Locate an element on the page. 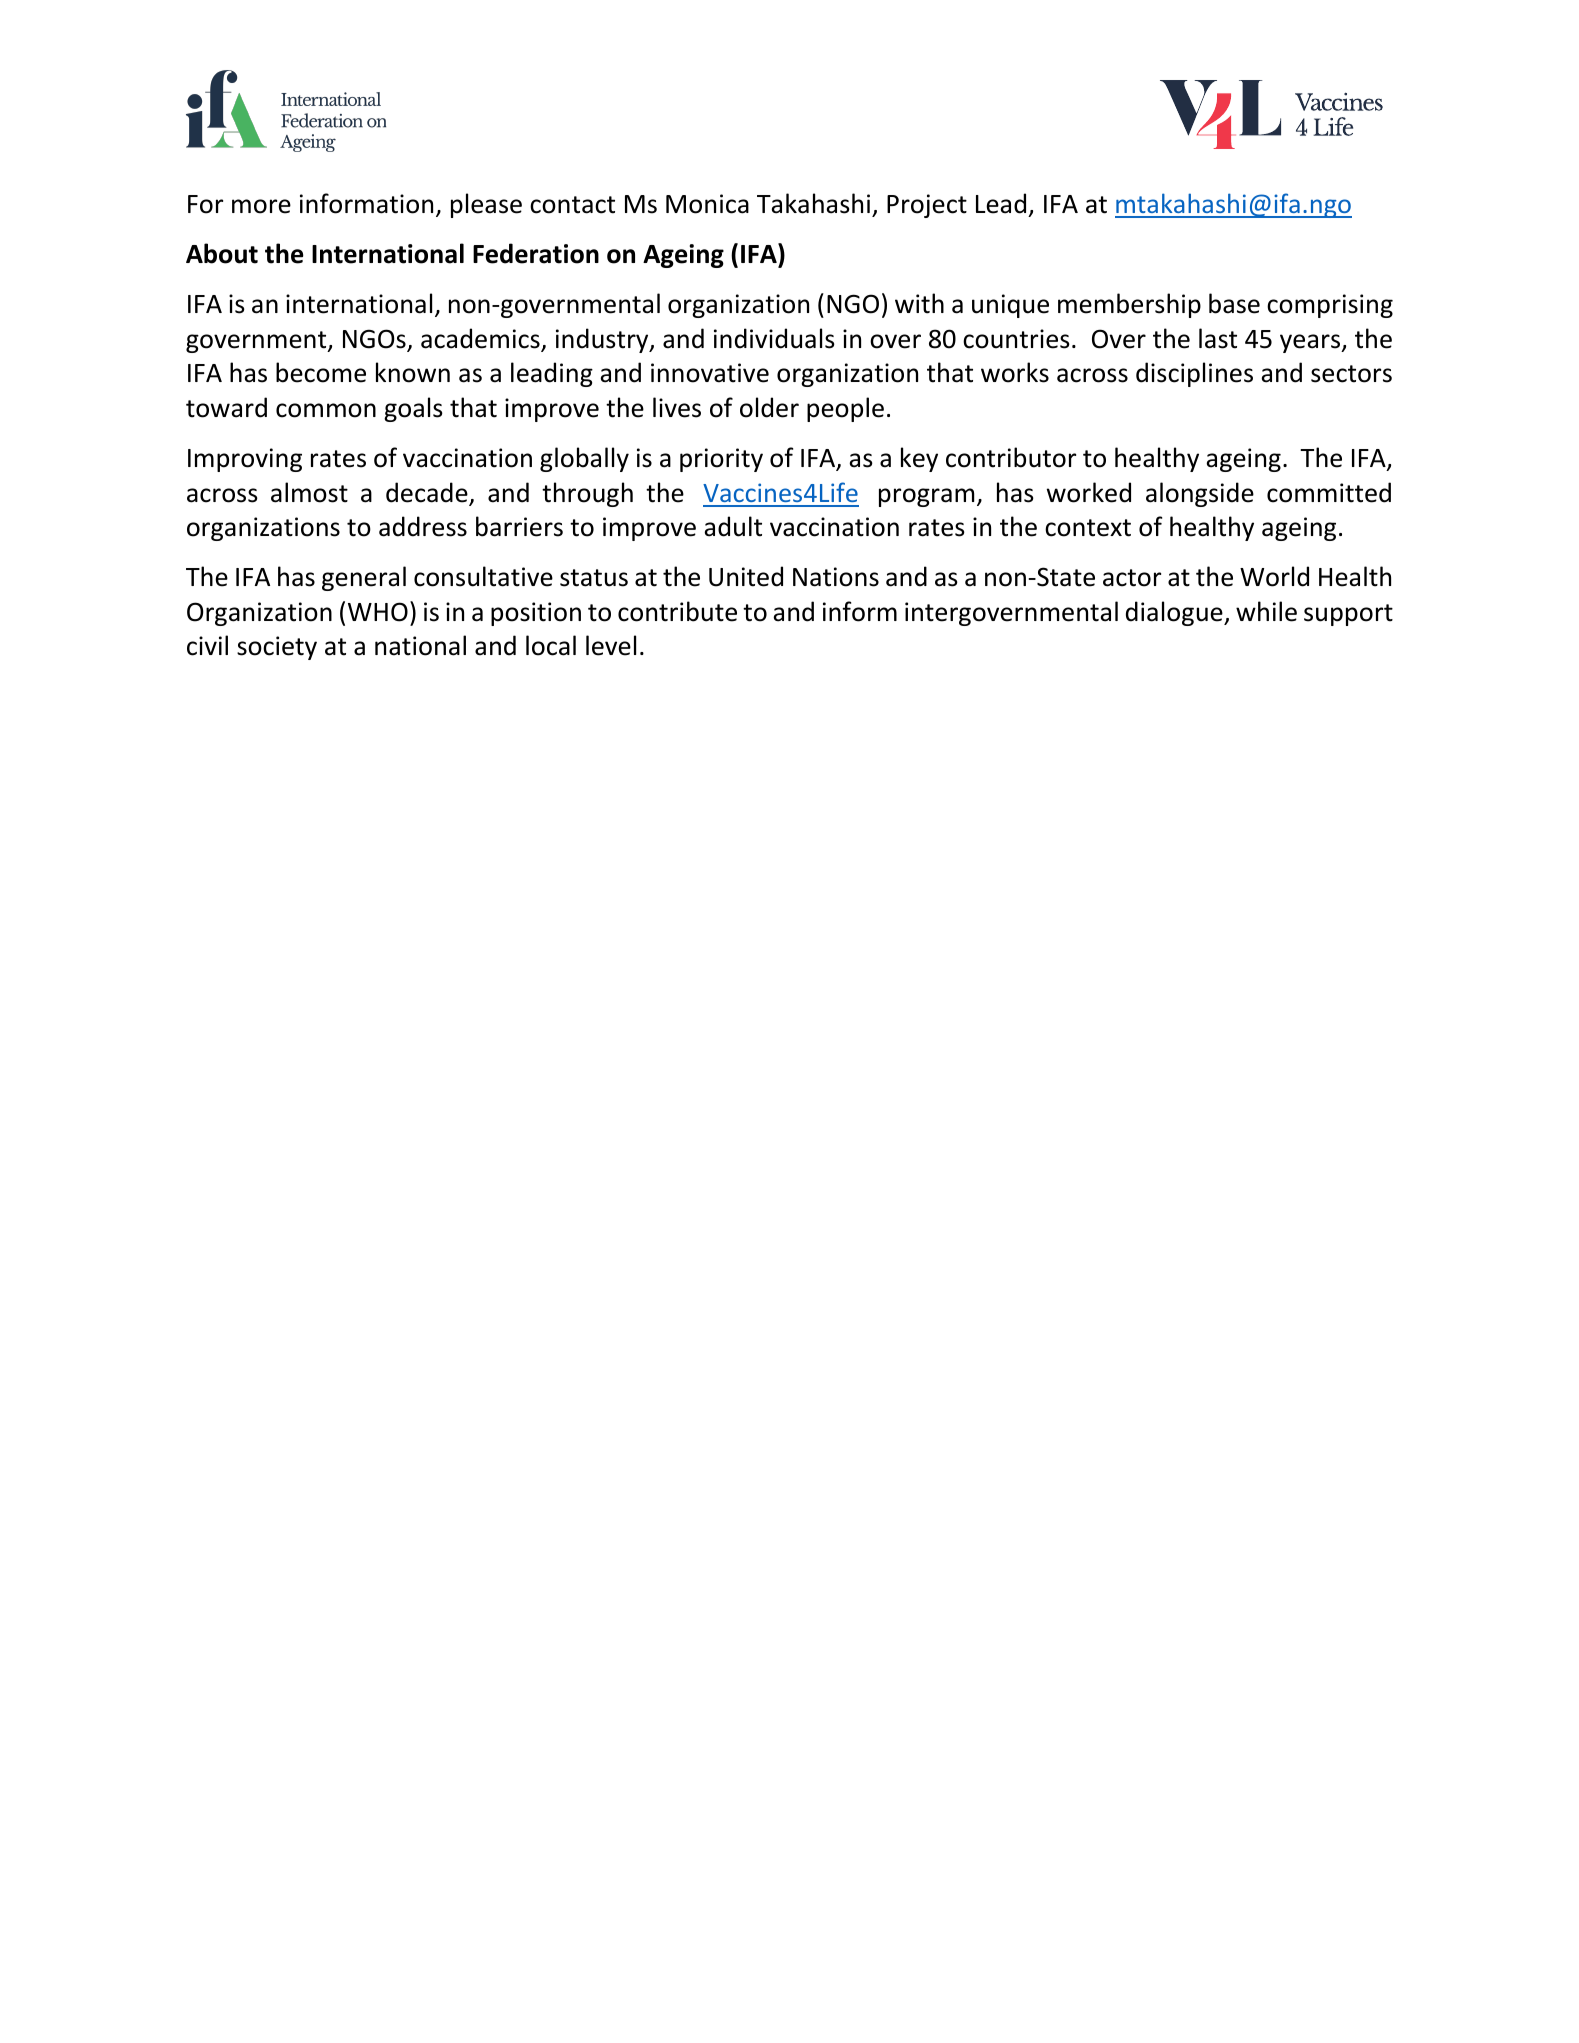 The height and width of the page is (2043, 1579). almost is located at coordinates (309, 492).
